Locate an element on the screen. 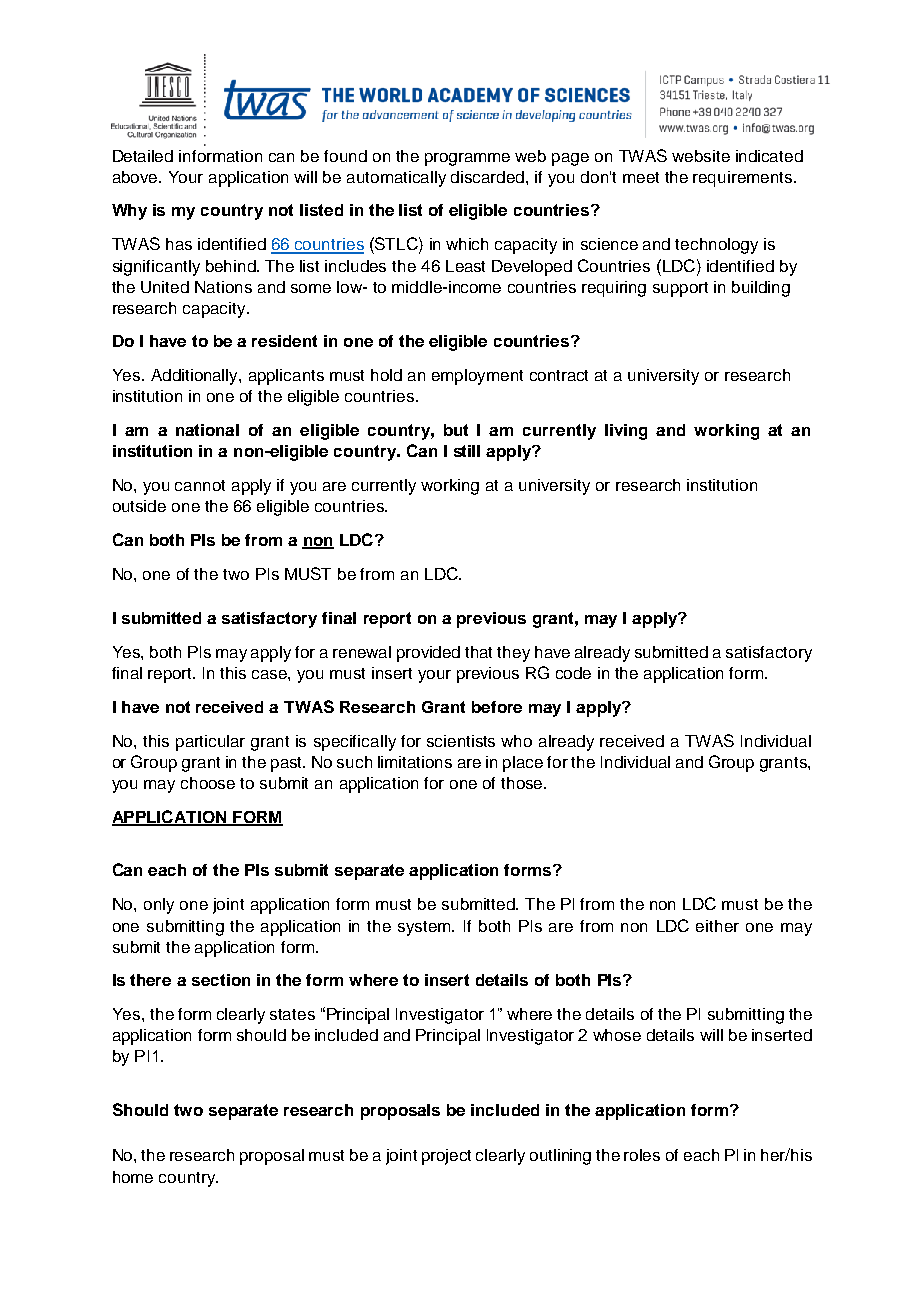 The height and width of the screenshot is (1308, 924). project is located at coordinates (446, 1157).
